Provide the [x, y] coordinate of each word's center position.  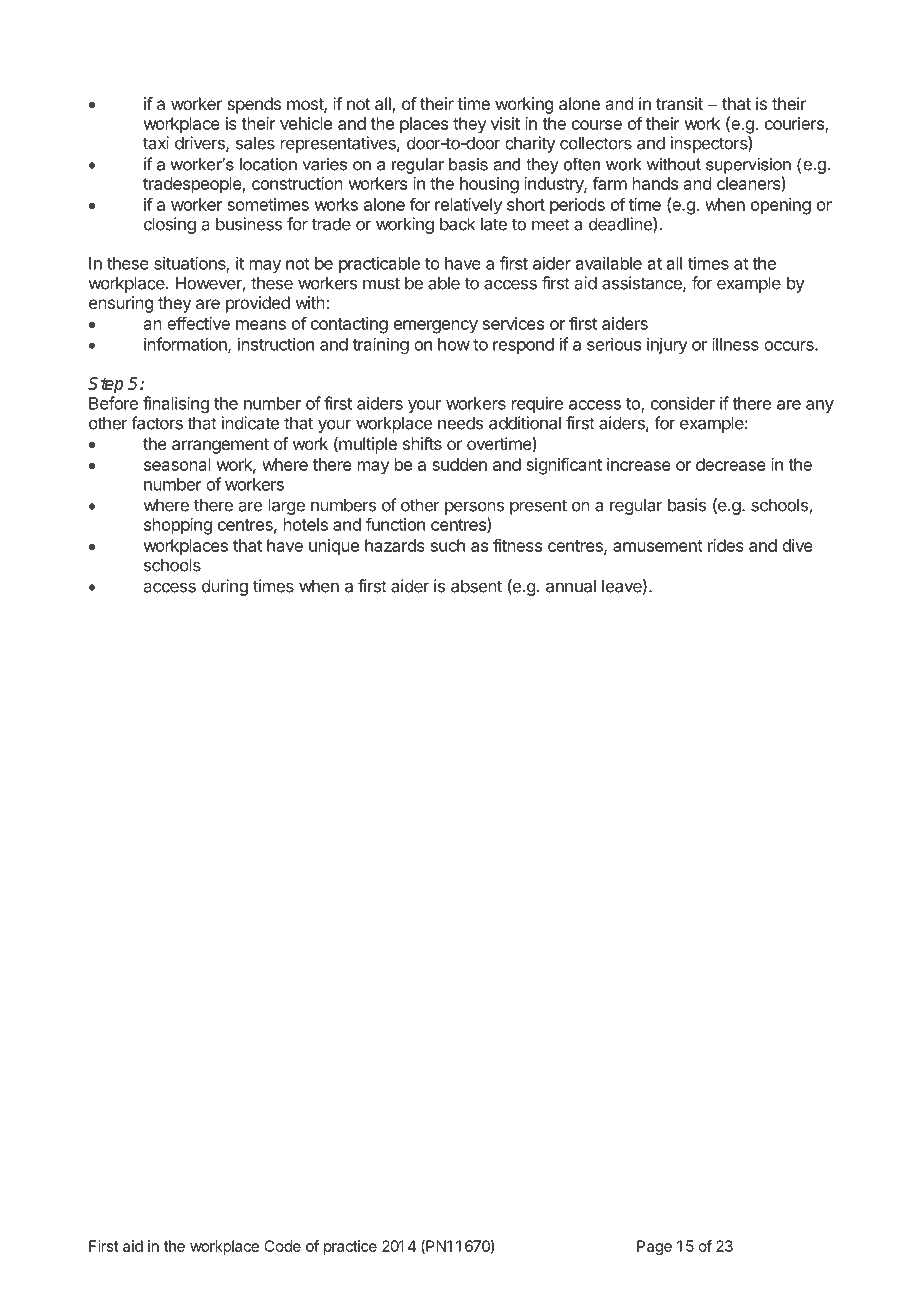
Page [654, 1247]
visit [505, 123]
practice [350, 1247]
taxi [156, 143]
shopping [178, 526]
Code [282, 1246]
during [225, 587]
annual [571, 586]
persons [474, 508]
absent [476, 586]
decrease [731, 464]
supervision [748, 166]
